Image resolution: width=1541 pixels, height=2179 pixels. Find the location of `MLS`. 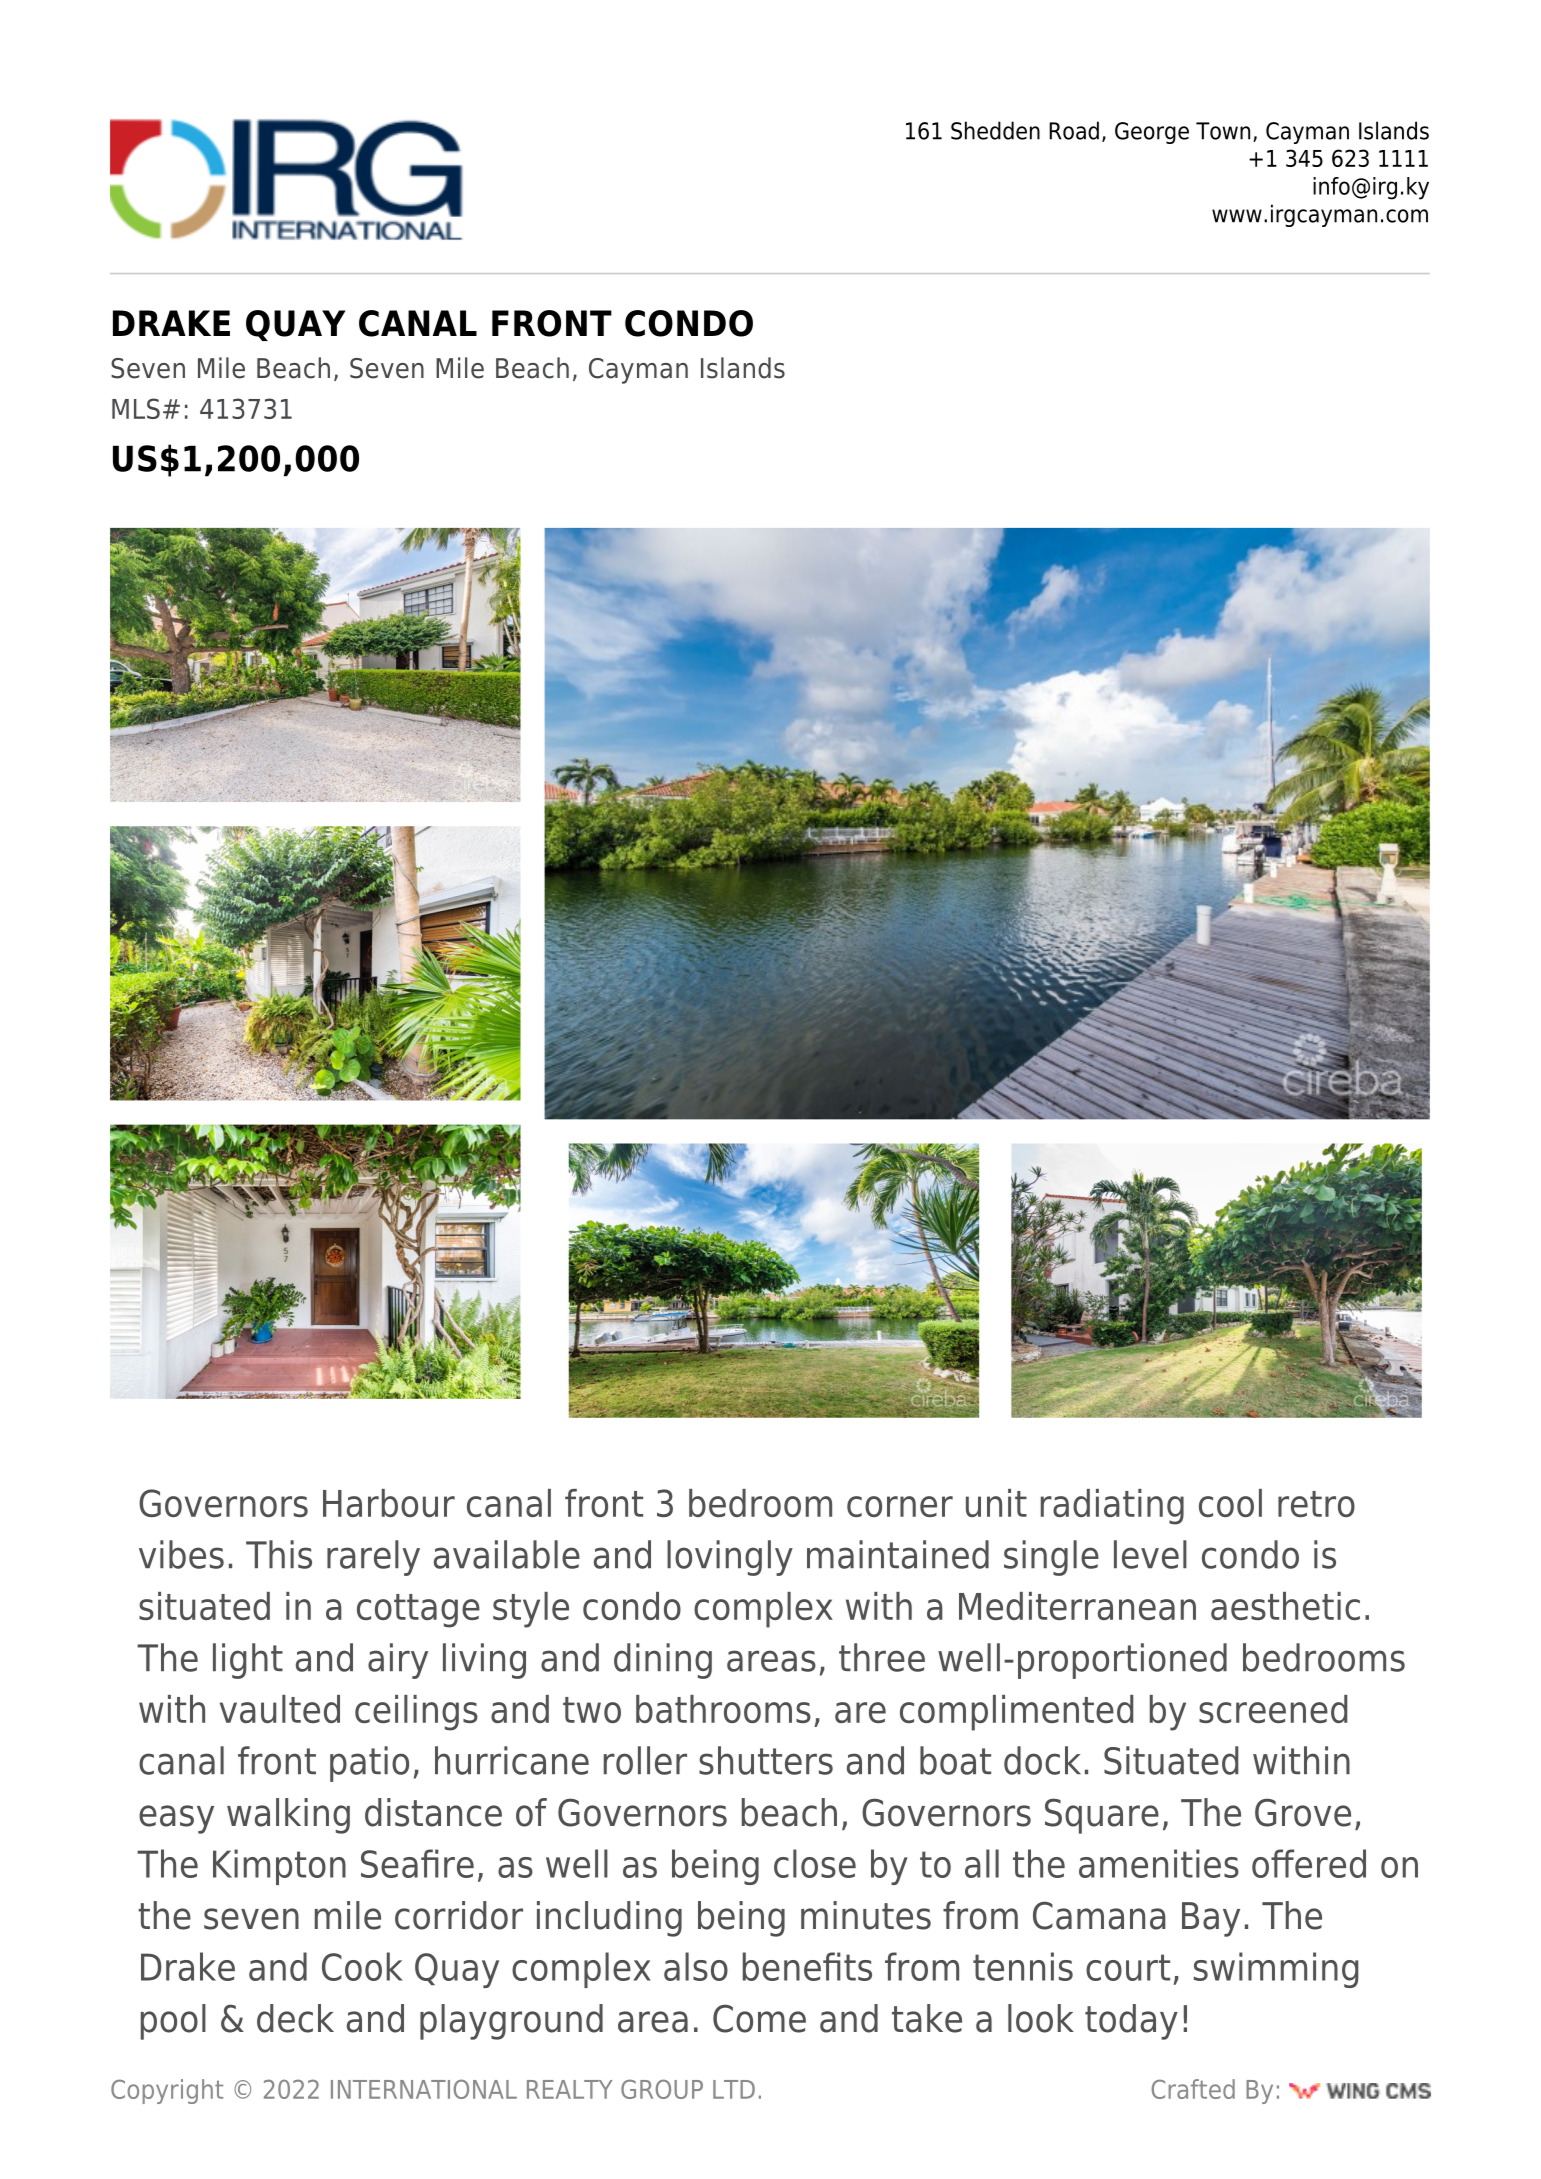

MLS is located at coordinates (136, 408).
